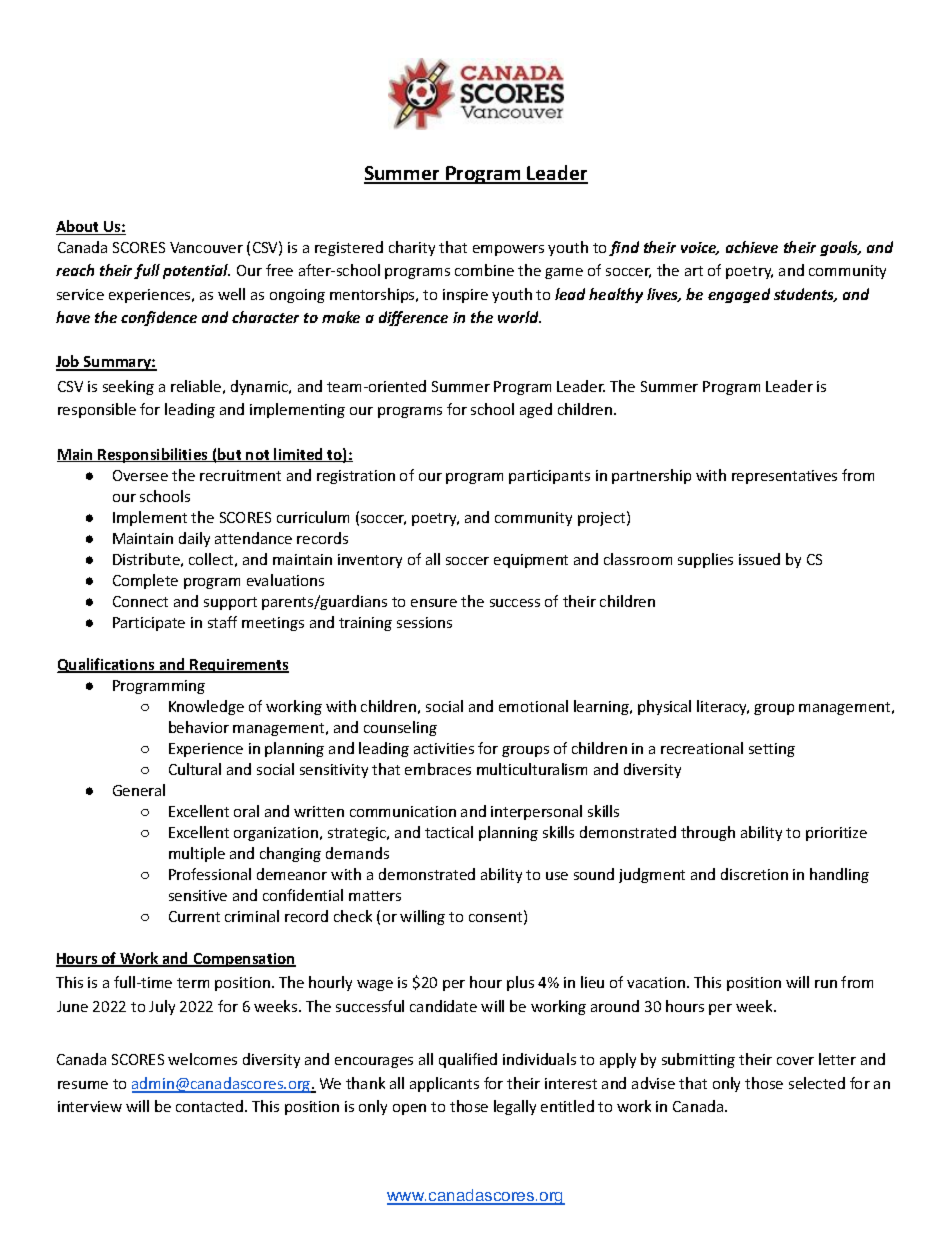 This screenshot has width=952, height=1233. I want to click on combine, so click(484, 270).
